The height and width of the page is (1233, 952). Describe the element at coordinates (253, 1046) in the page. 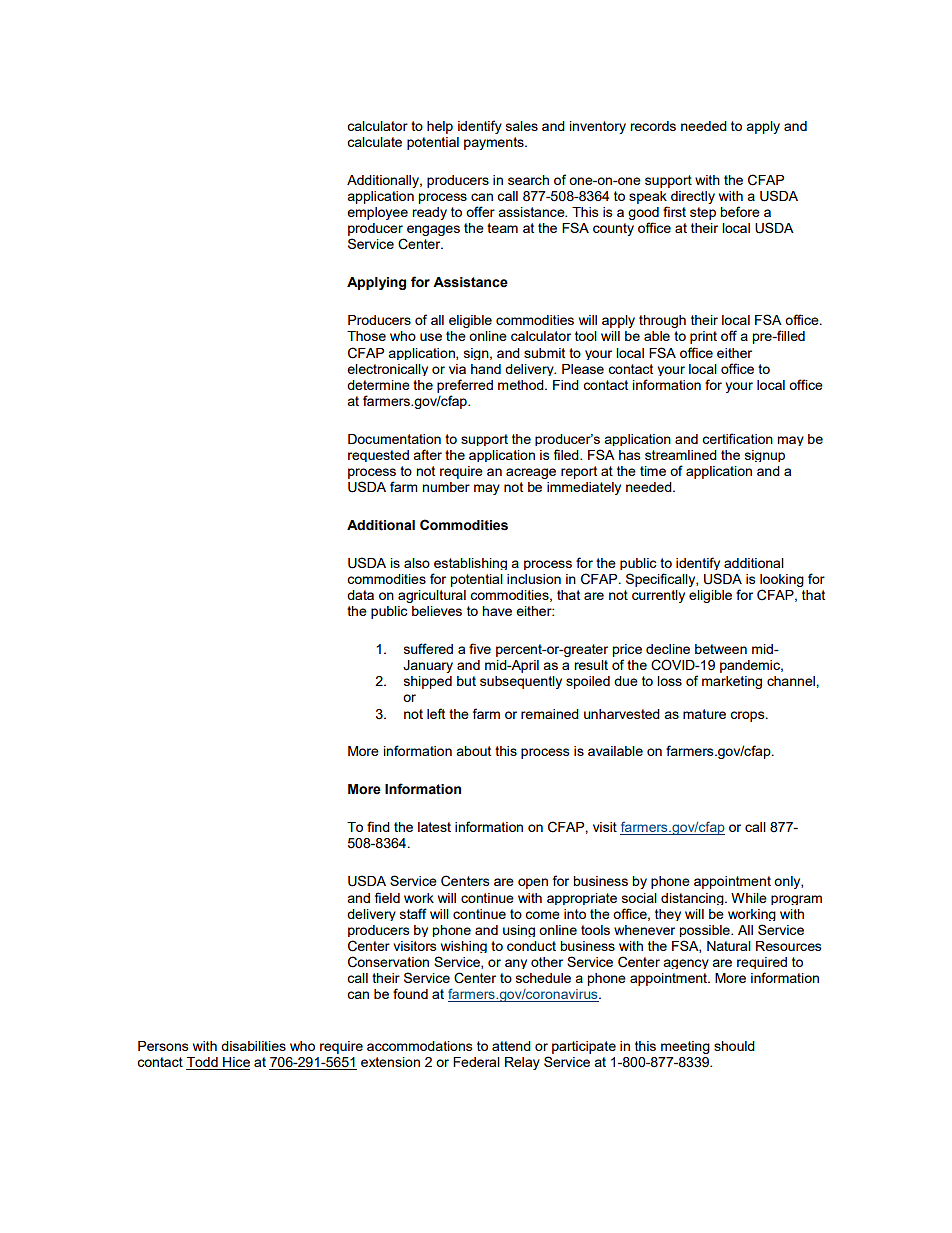

I see `disabilities` at that location.
